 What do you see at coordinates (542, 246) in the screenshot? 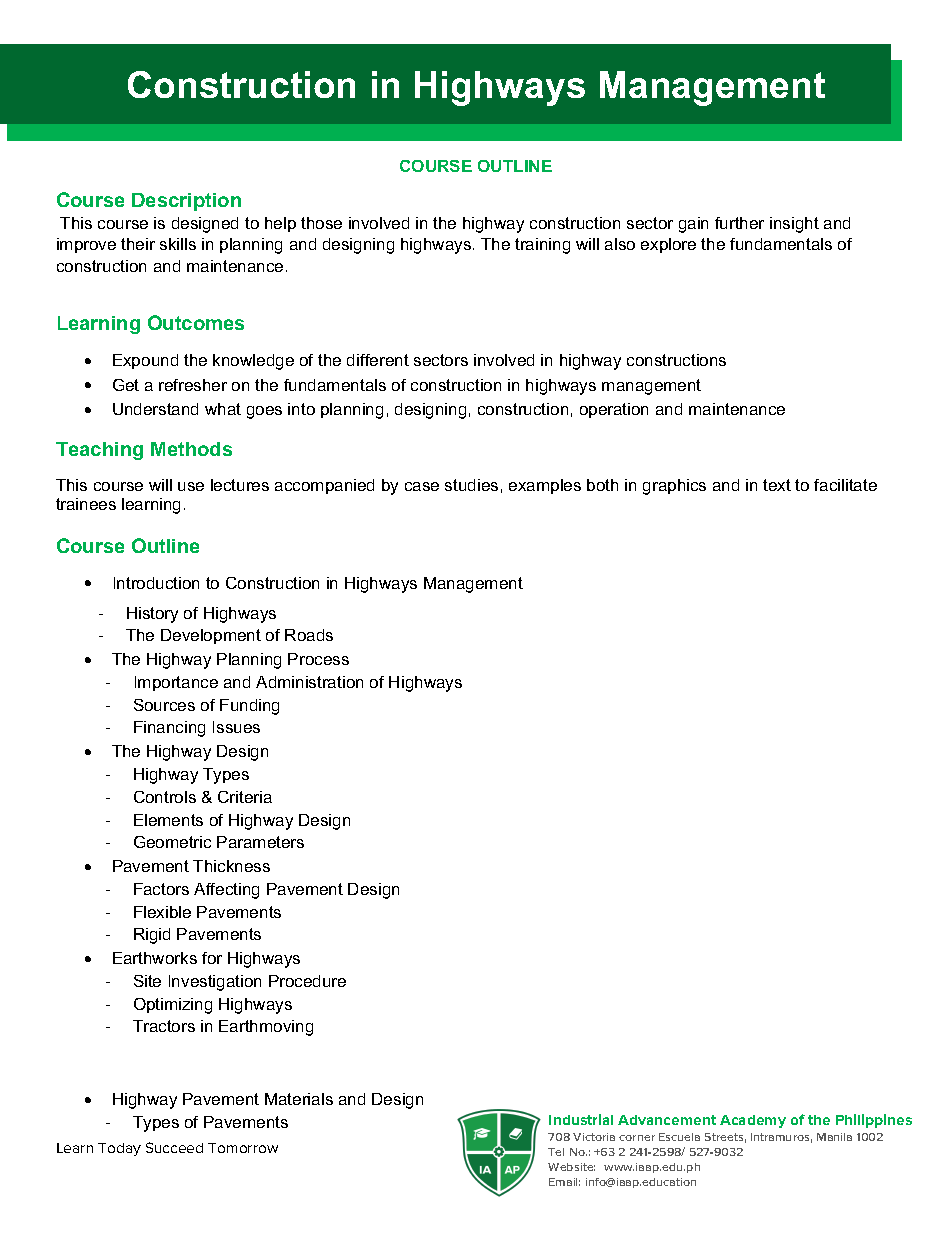
I see `training` at bounding box center [542, 246].
